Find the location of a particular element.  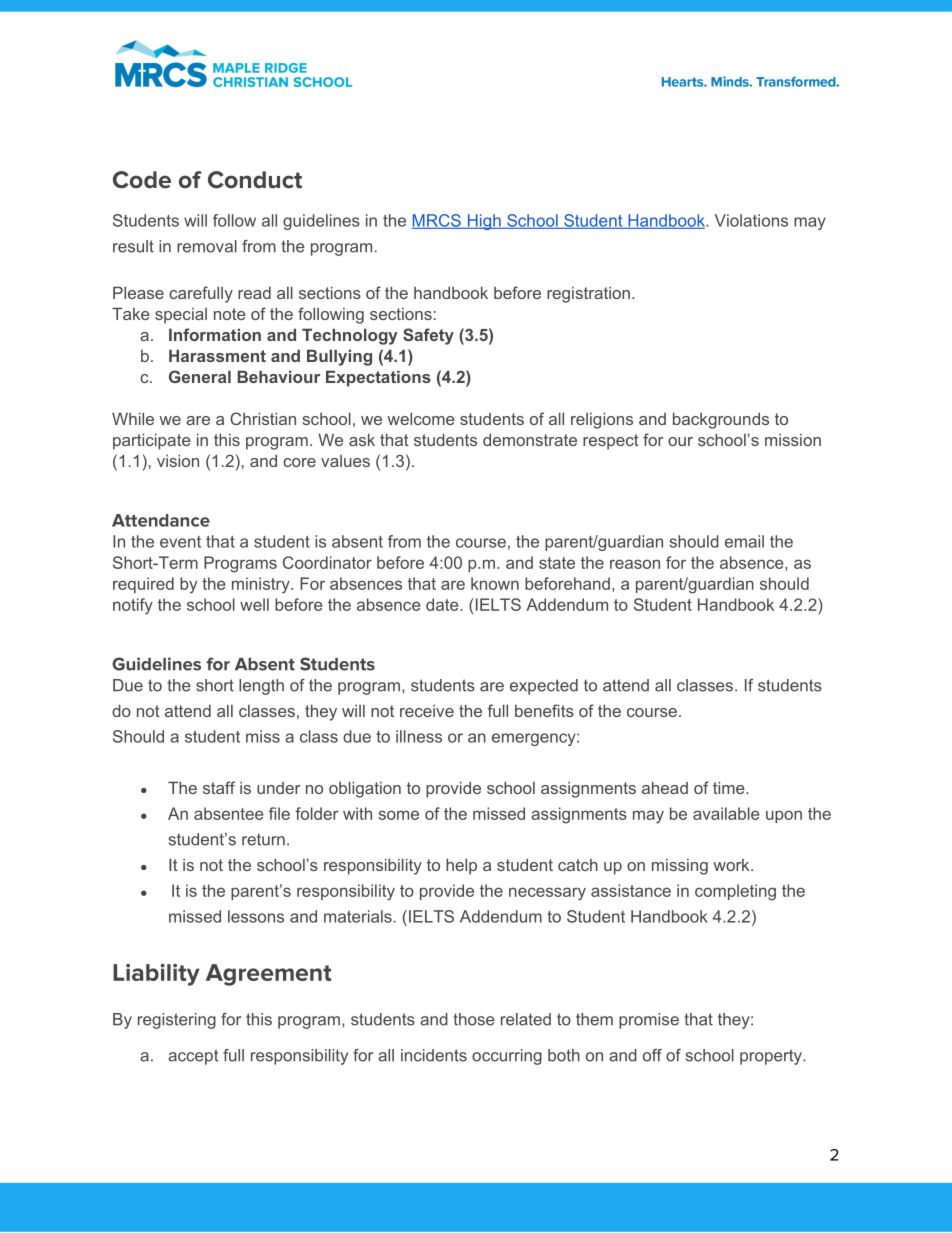

removal is located at coordinates (207, 246).
